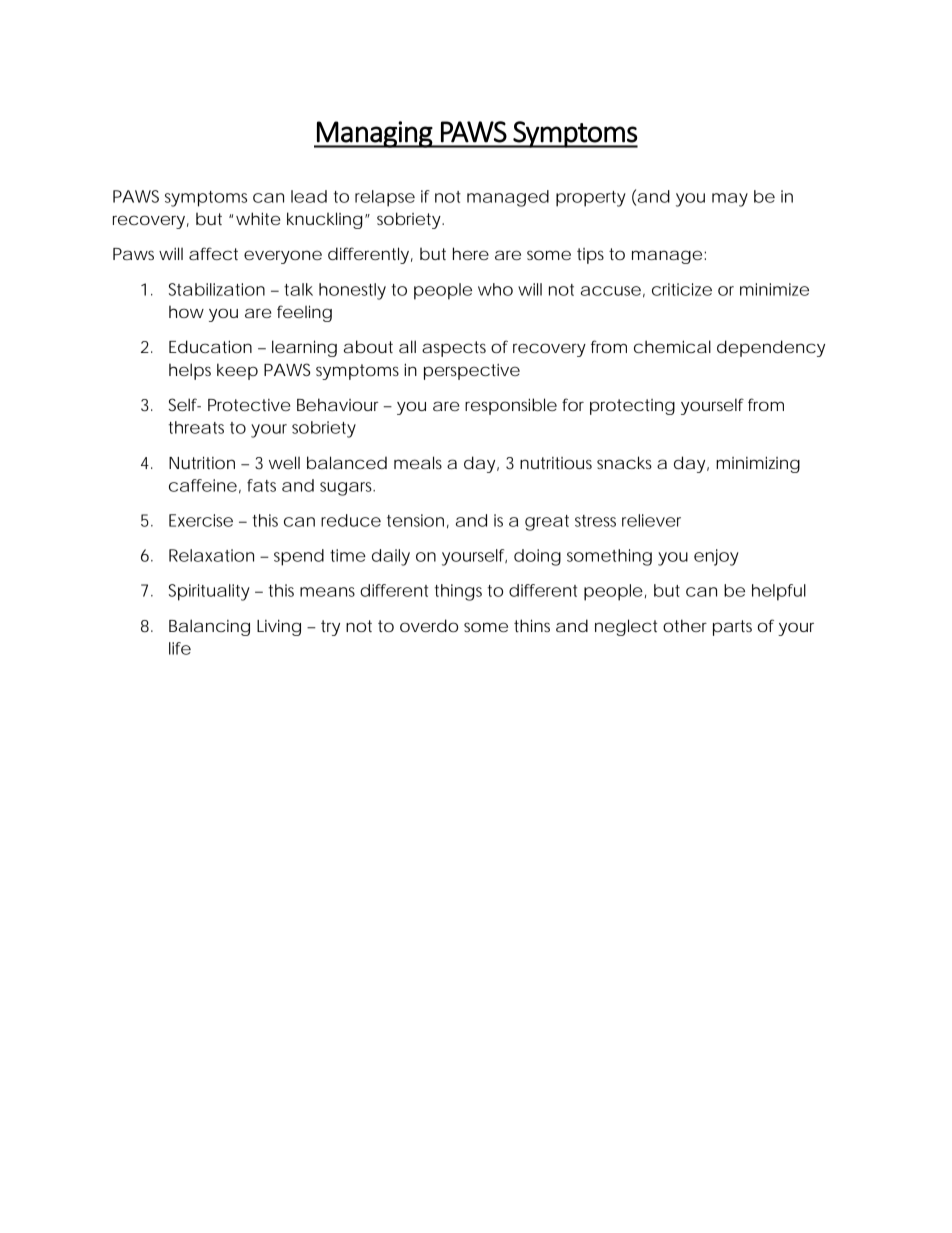 This document has height=1233, width=952. Describe the element at coordinates (415, 520) in the document. I see `tension` at that location.
